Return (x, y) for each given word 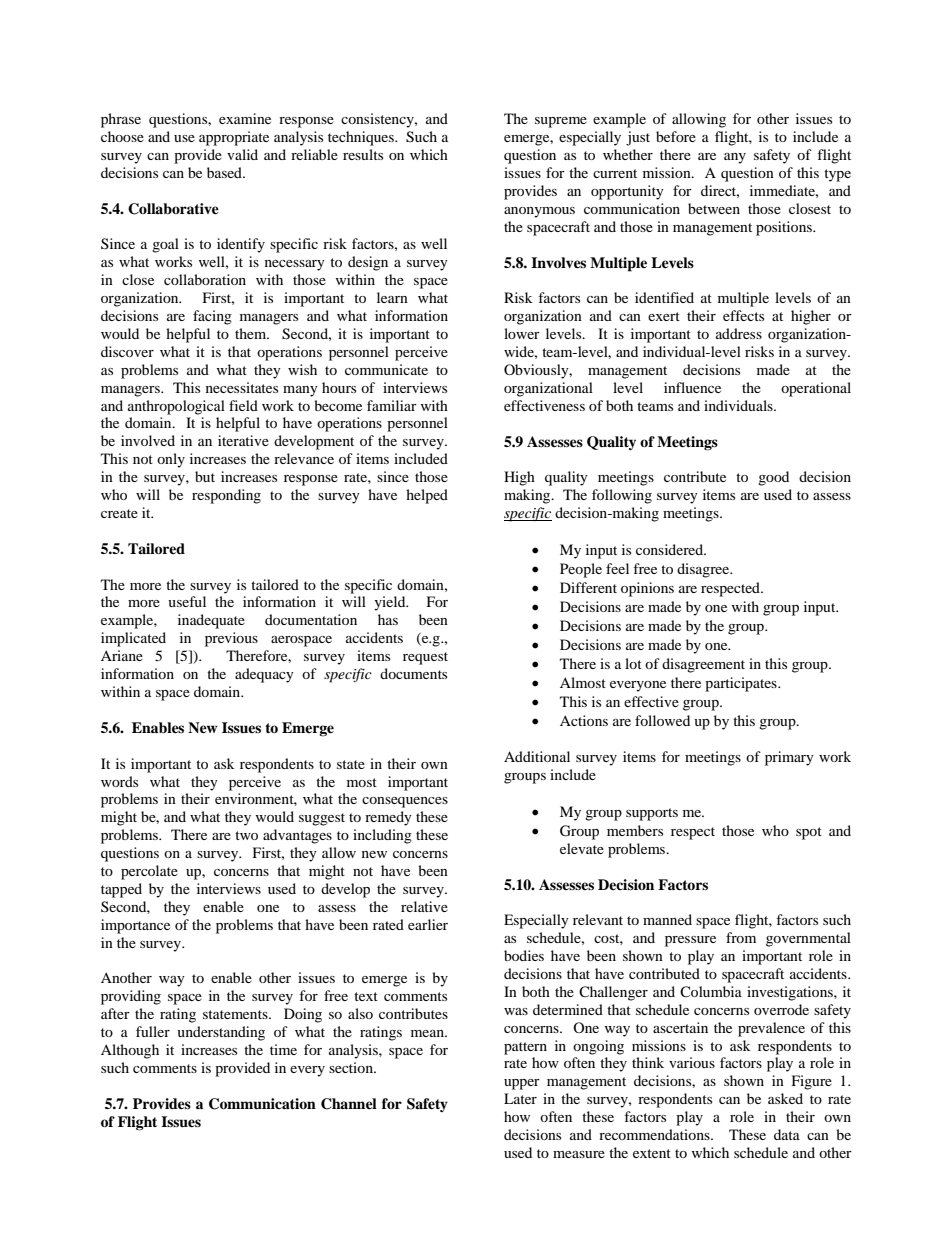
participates (742, 684)
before (676, 136)
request (425, 658)
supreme (561, 122)
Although (130, 1051)
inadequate (211, 621)
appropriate (234, 138)
